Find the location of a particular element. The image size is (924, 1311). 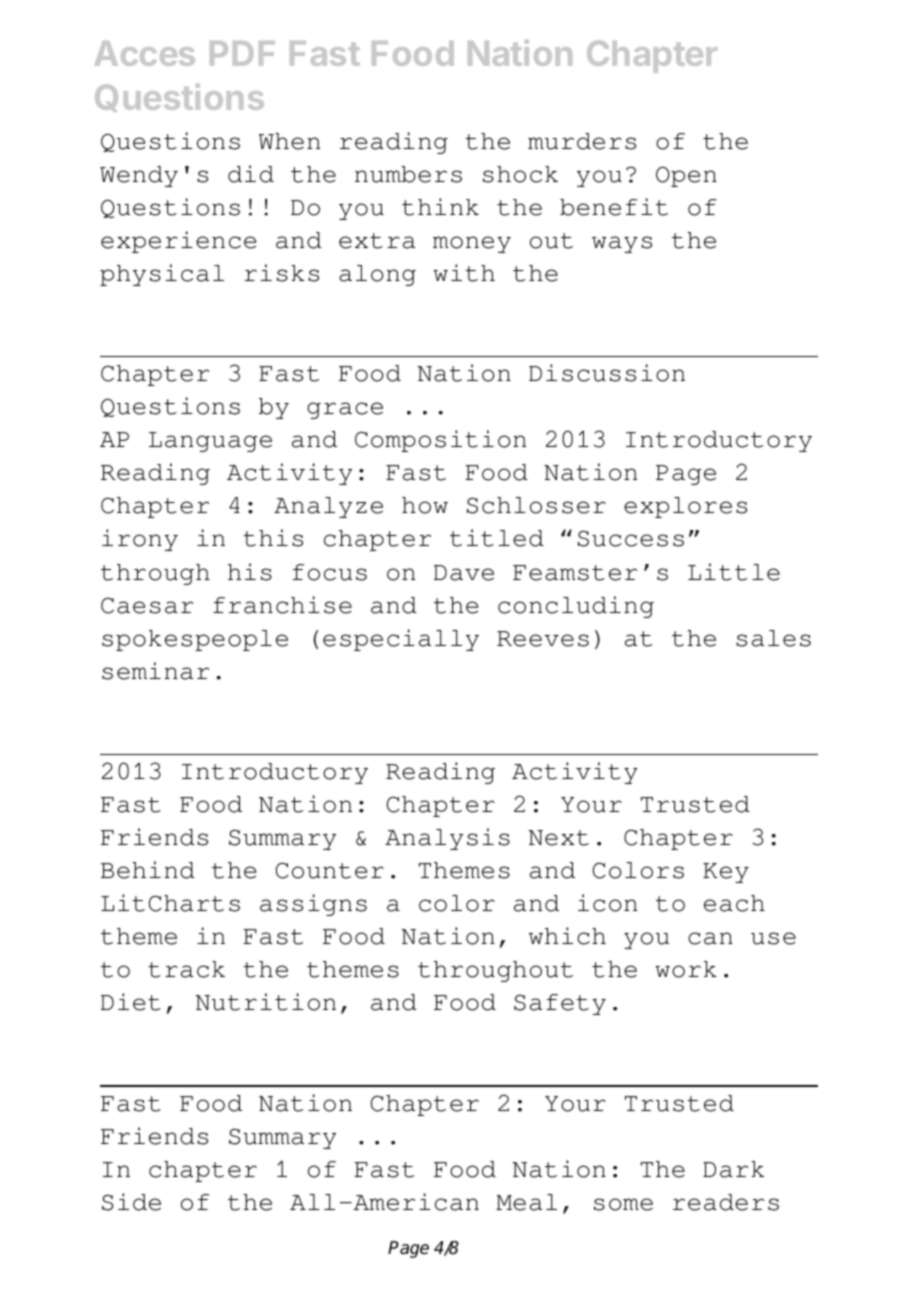

numbers is located at coordinates (408, 174).
